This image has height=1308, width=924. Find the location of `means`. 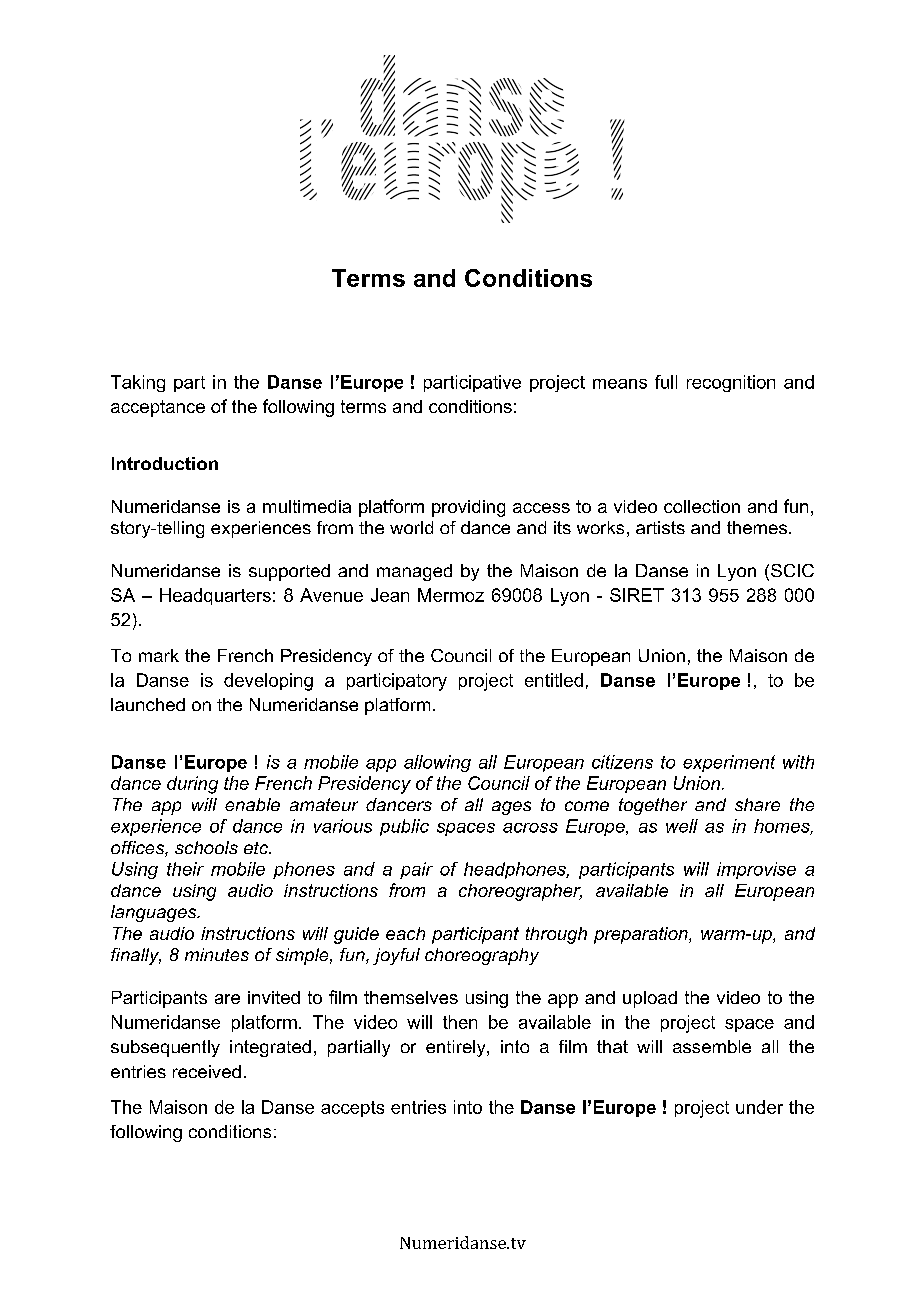

means is located at coordinates (620, 384).
